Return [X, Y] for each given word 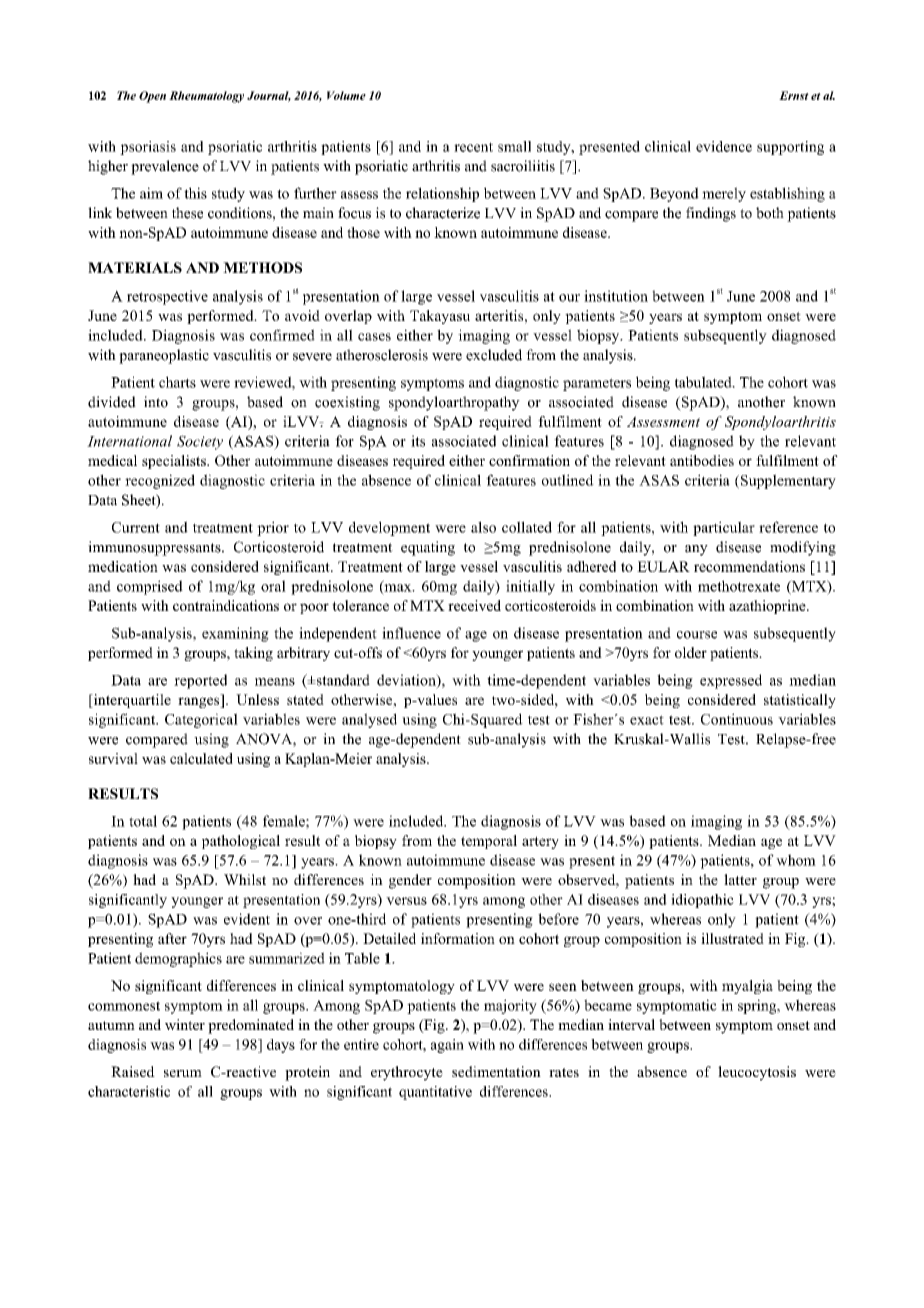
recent [473, 147]
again [447, 1046]
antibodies [702, 460]
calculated [201, 758]
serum [183, 1073]
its [418, 441]
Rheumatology [206, 97]
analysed [369, 720]
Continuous [737, 719]
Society [200, 442]
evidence [724, 146]
